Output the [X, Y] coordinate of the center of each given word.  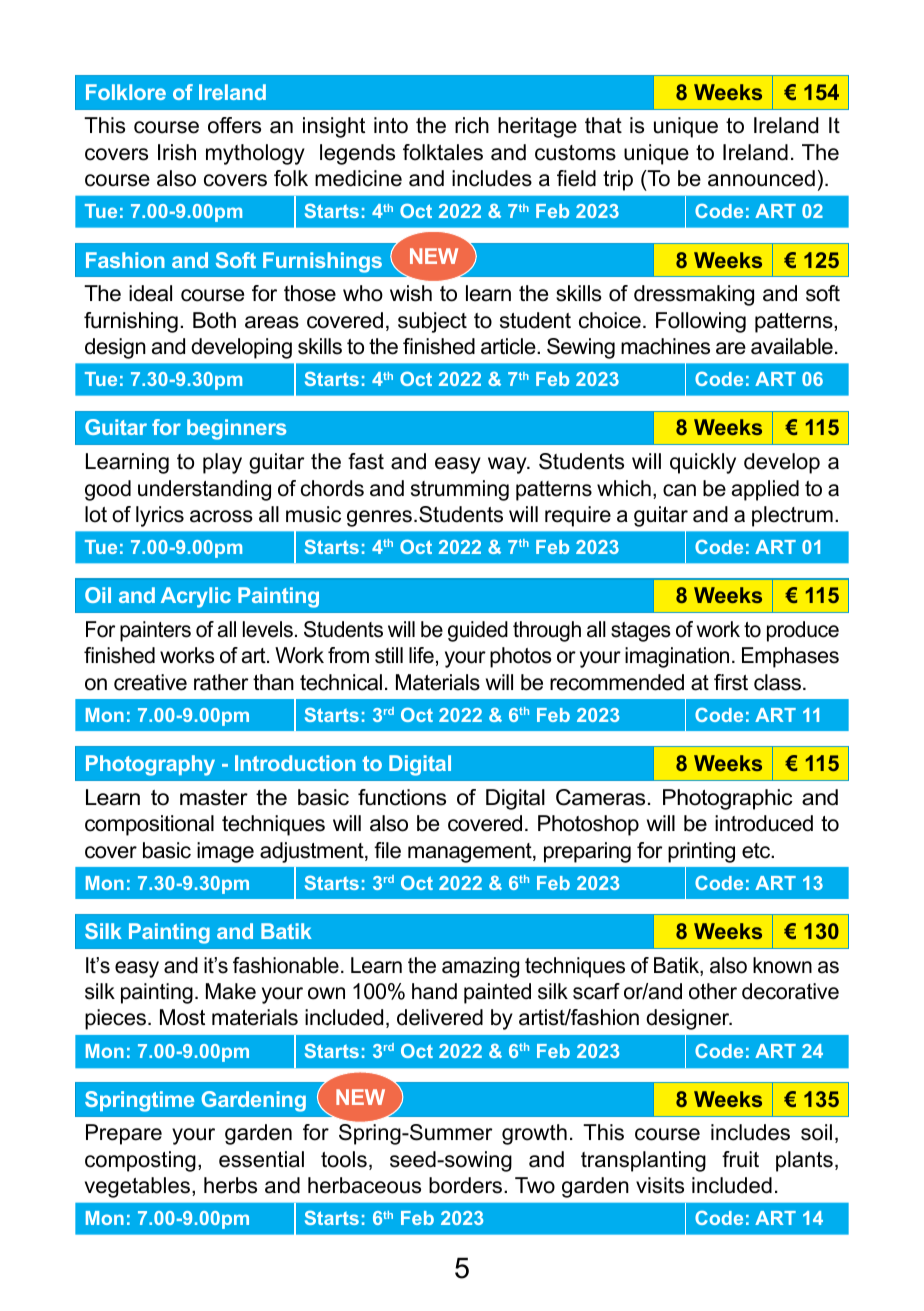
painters [155, 631]
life [421, 655]
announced [761, 178]
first [731, 682]
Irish [177, 152]
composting [140, 1161]
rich [472, 125]
